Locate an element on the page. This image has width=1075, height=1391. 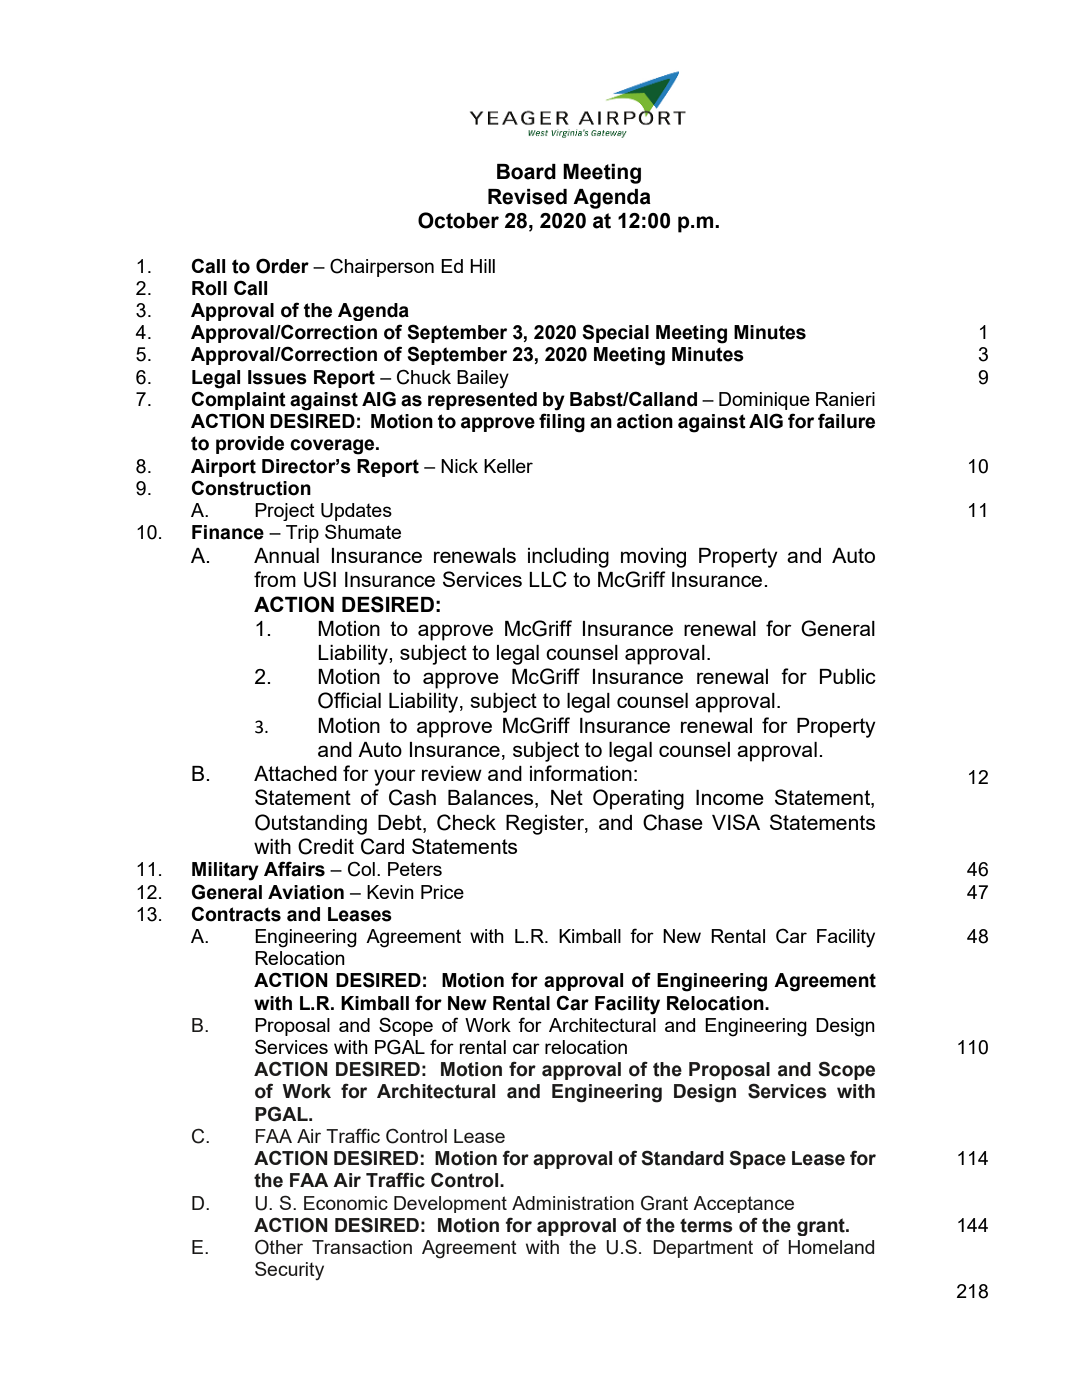
Attached is located at coordinates (295, 773).
